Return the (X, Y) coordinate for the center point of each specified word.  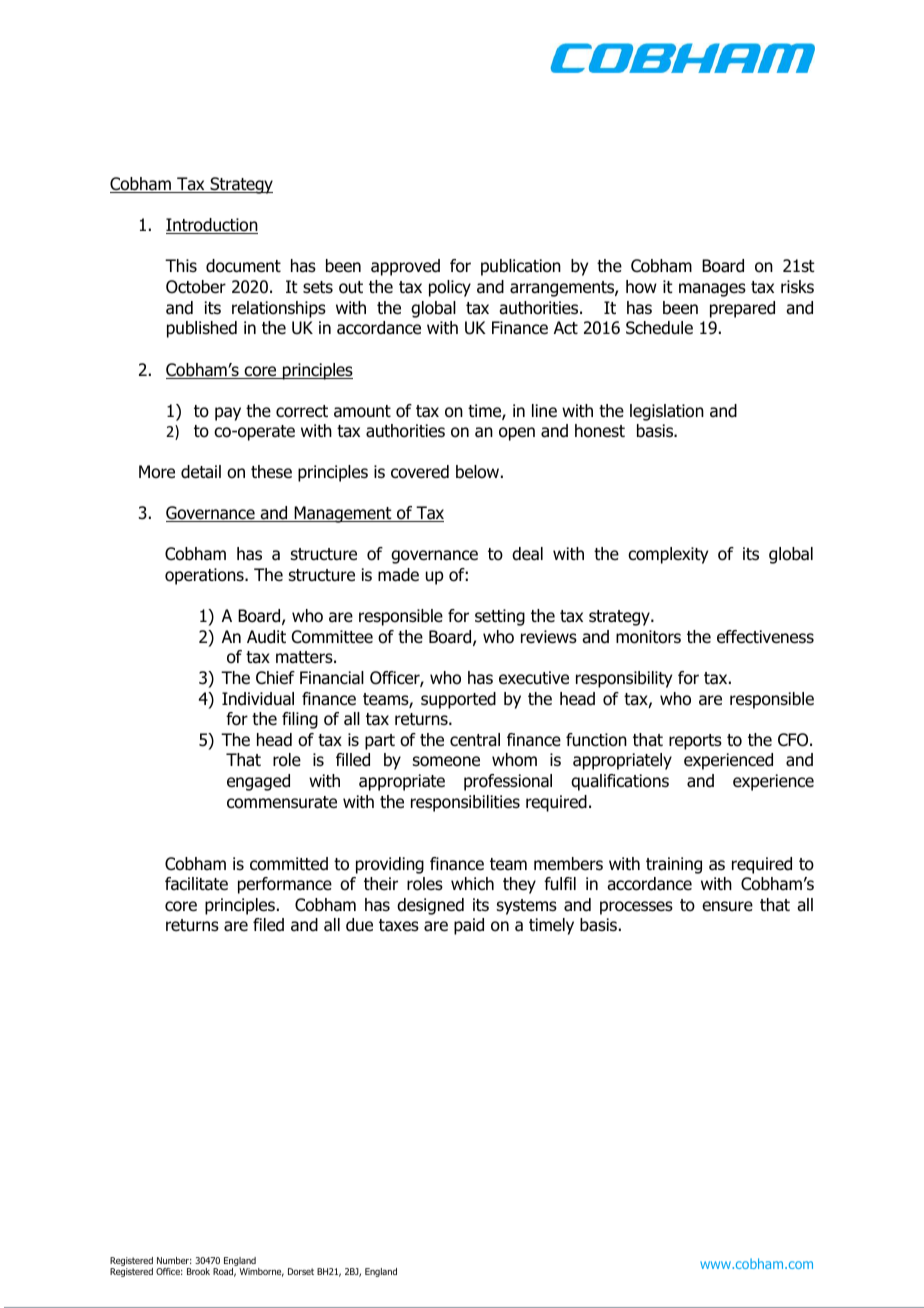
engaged (258, 782)
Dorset (301, 1271)
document (243, 266)
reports (695, 742)
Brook (198, 1271)
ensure (727, 906)
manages (712, 290)
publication (521, 267)
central (475, 740)
